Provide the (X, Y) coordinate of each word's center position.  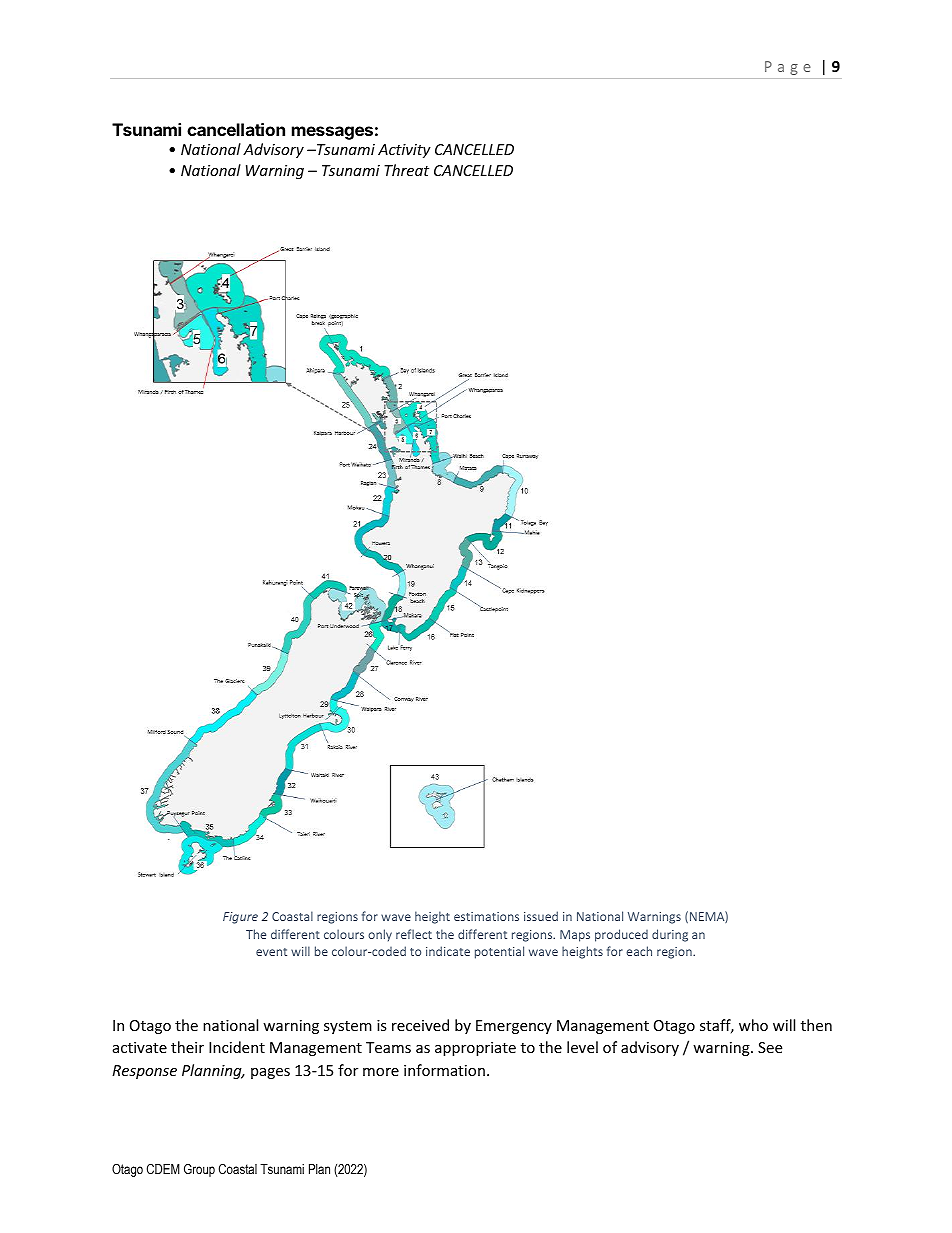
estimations (486, 916)
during (670, 935)
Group (199, 1170)
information (444, 1070)
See (770, 1047)
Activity (404, 151)
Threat (406, 170)
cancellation (236, 129)
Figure (240, 918)
